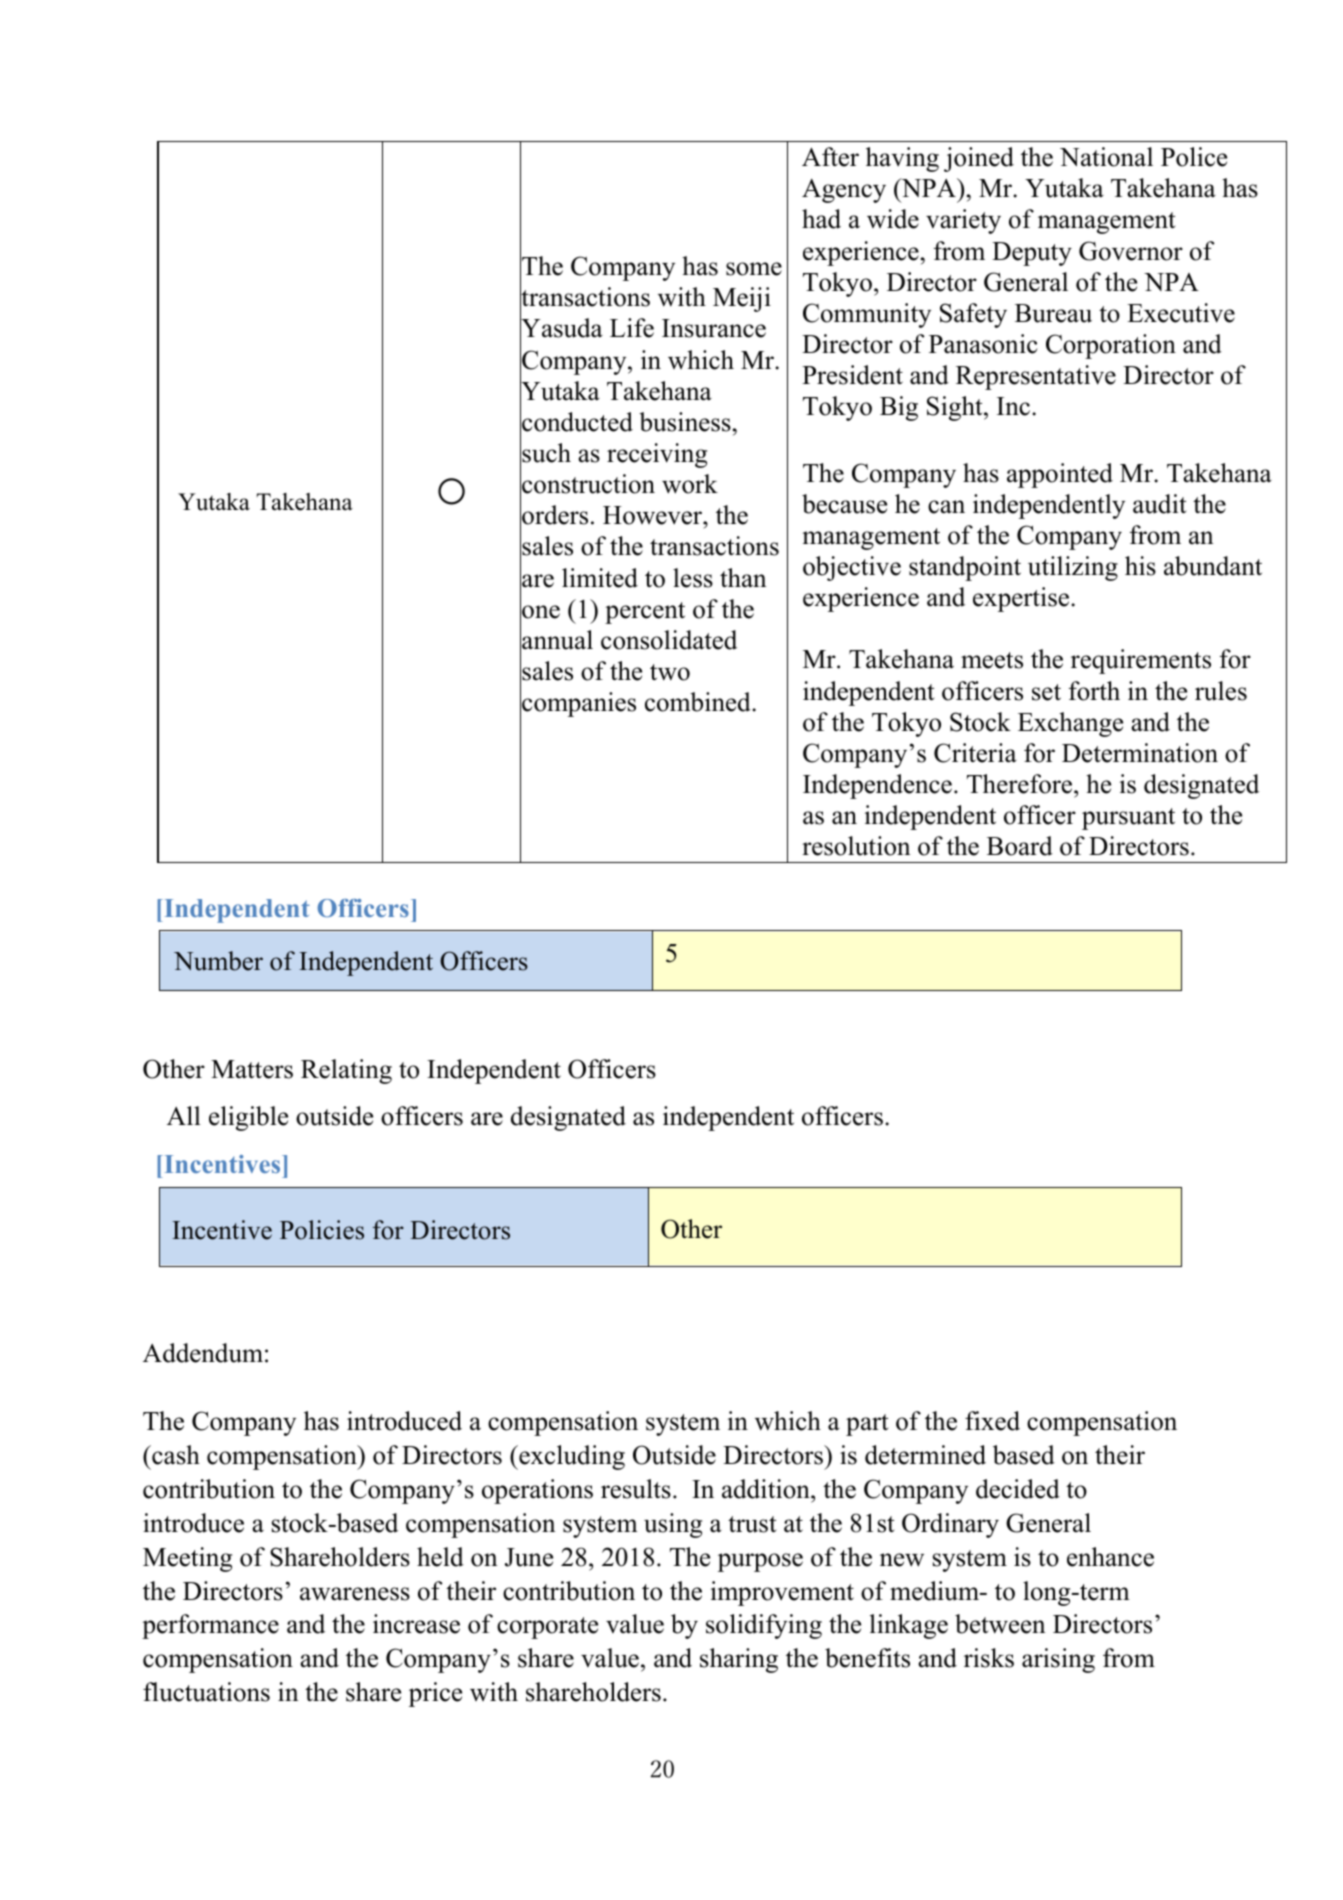 This document has width=1343, height=1900. I want to click on Life, so click(632, 328).
